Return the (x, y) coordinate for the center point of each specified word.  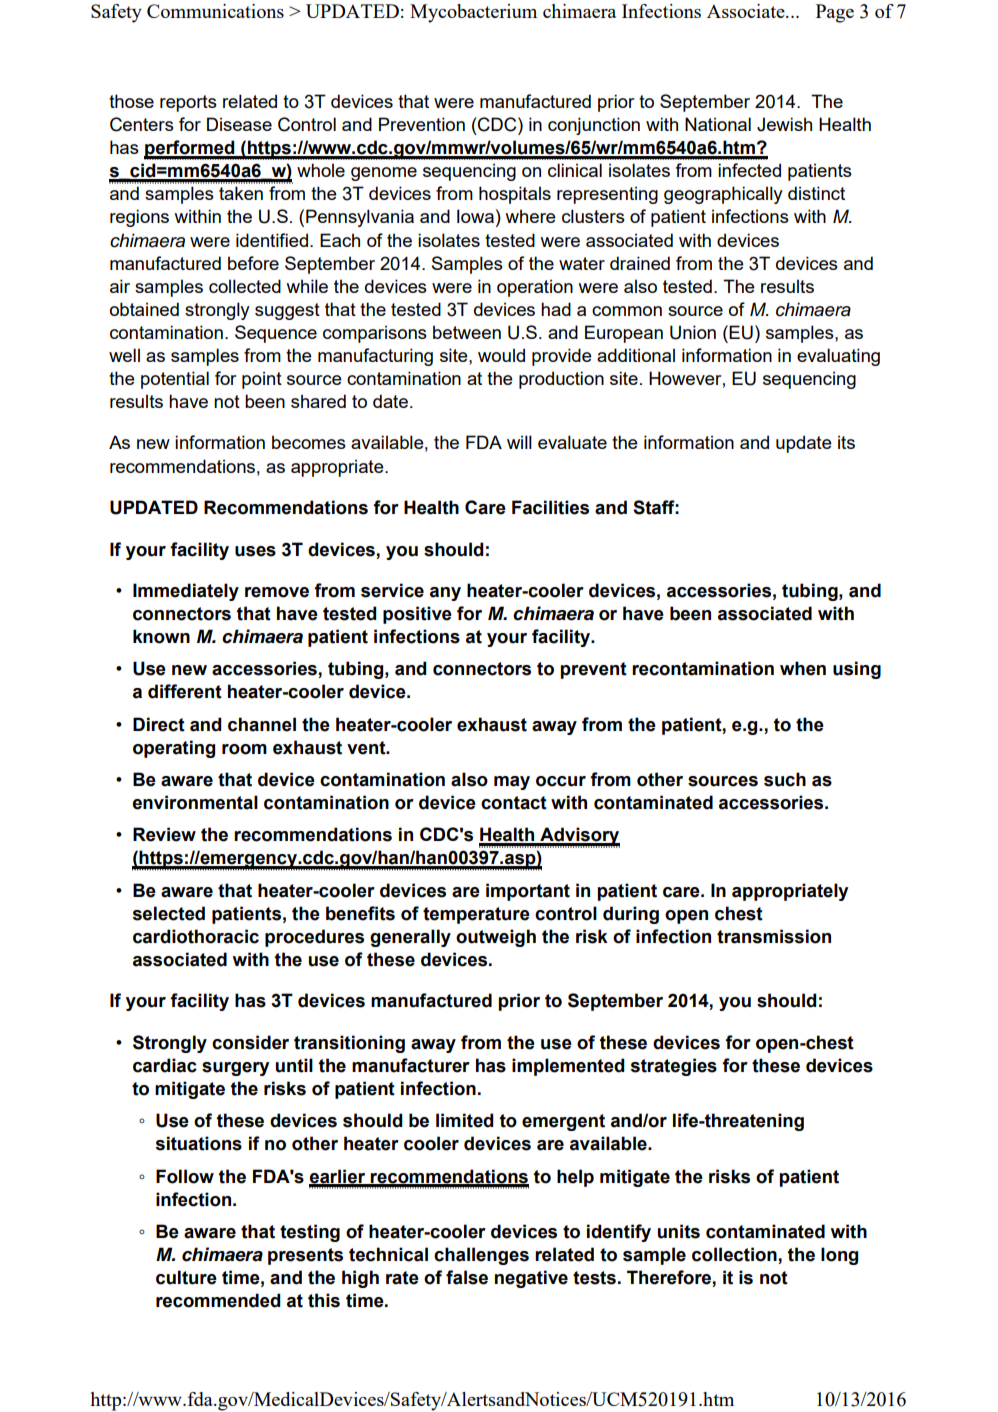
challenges (481, 1256)
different (185, 691)
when (803, 668)
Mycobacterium (473, 13)
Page (835, 13)
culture (186, 1277)
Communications (215, 11)
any (445, 594)
